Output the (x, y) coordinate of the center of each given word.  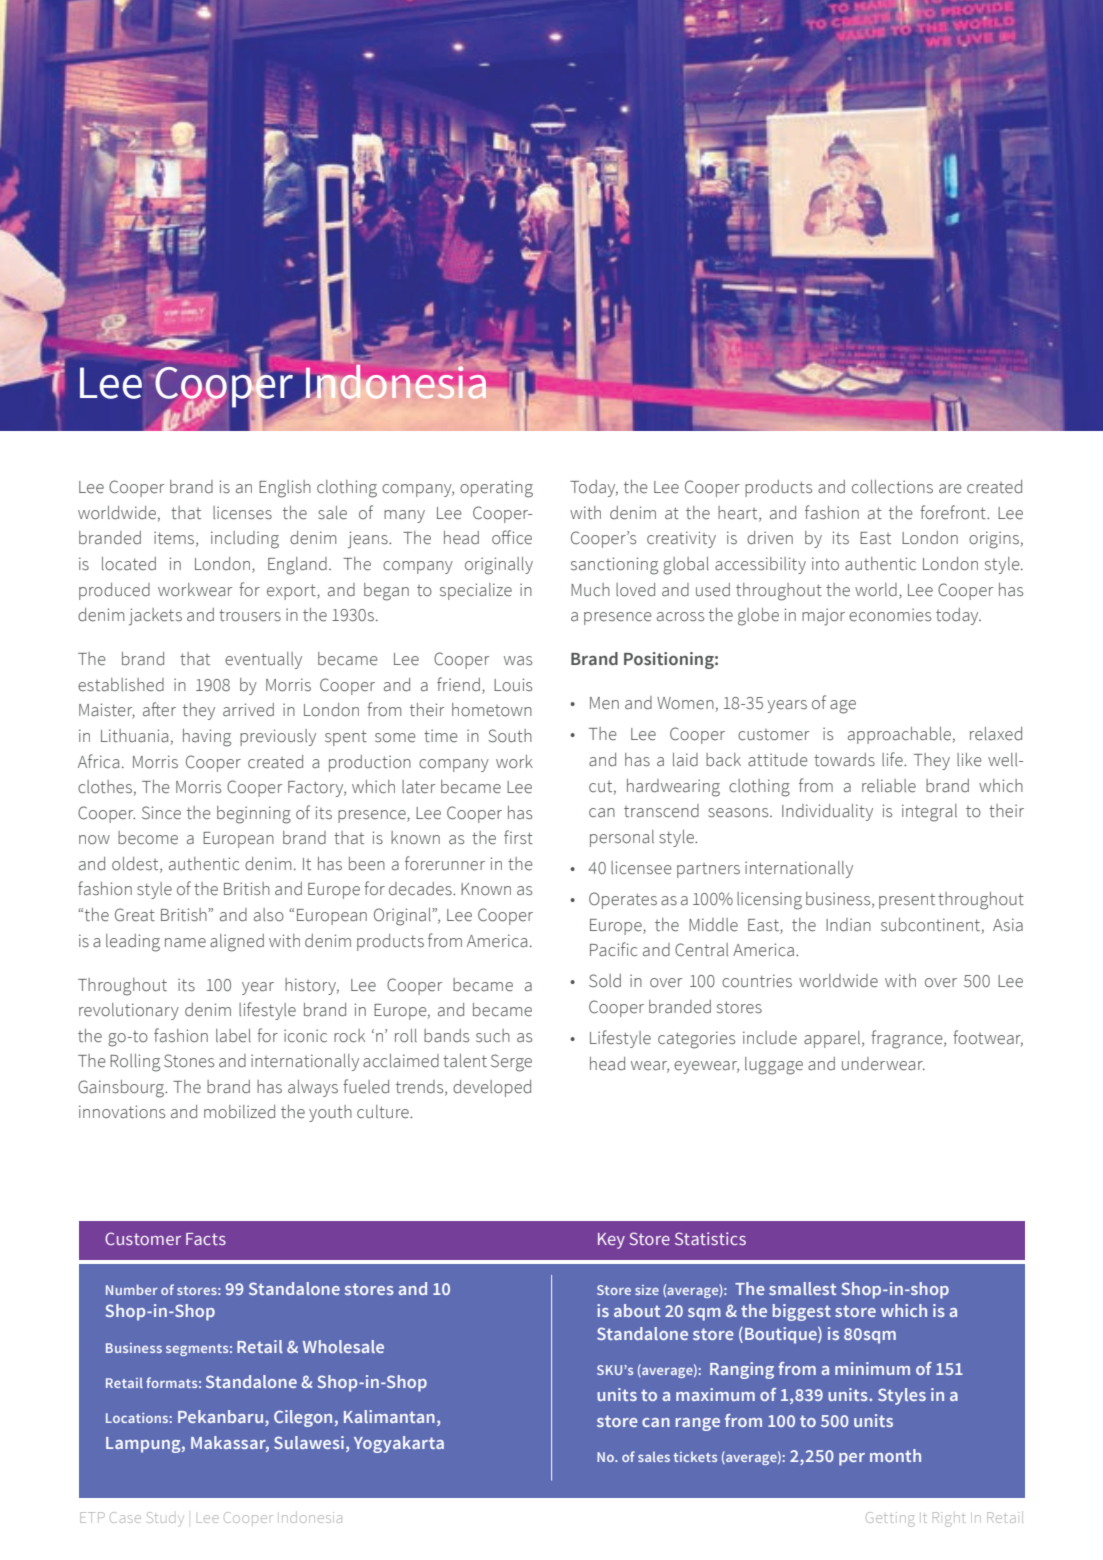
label (233, 1036)
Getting (890, 1519)
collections (892, 487)
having (207, 738)
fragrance (908, 1039)
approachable (899, 735)
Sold (605, 981)
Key (611, 1241)
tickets (695, 1457)
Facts (206, 1239)
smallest (802, 1288)
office (512, 537)
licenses (242, 513)
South (510, 736)
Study (165, 1517)
